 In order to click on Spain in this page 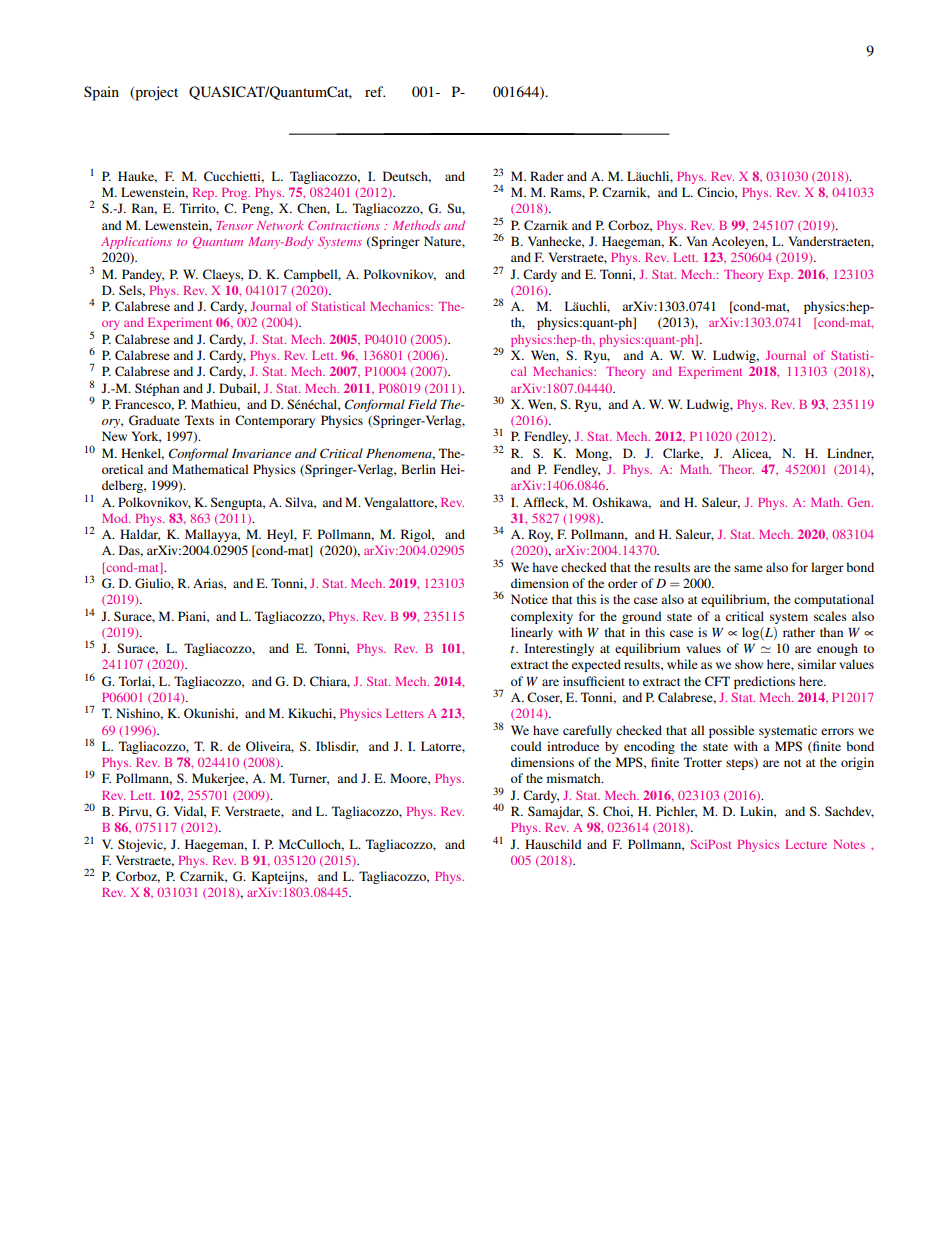, I will do `click(101, 93)`.
